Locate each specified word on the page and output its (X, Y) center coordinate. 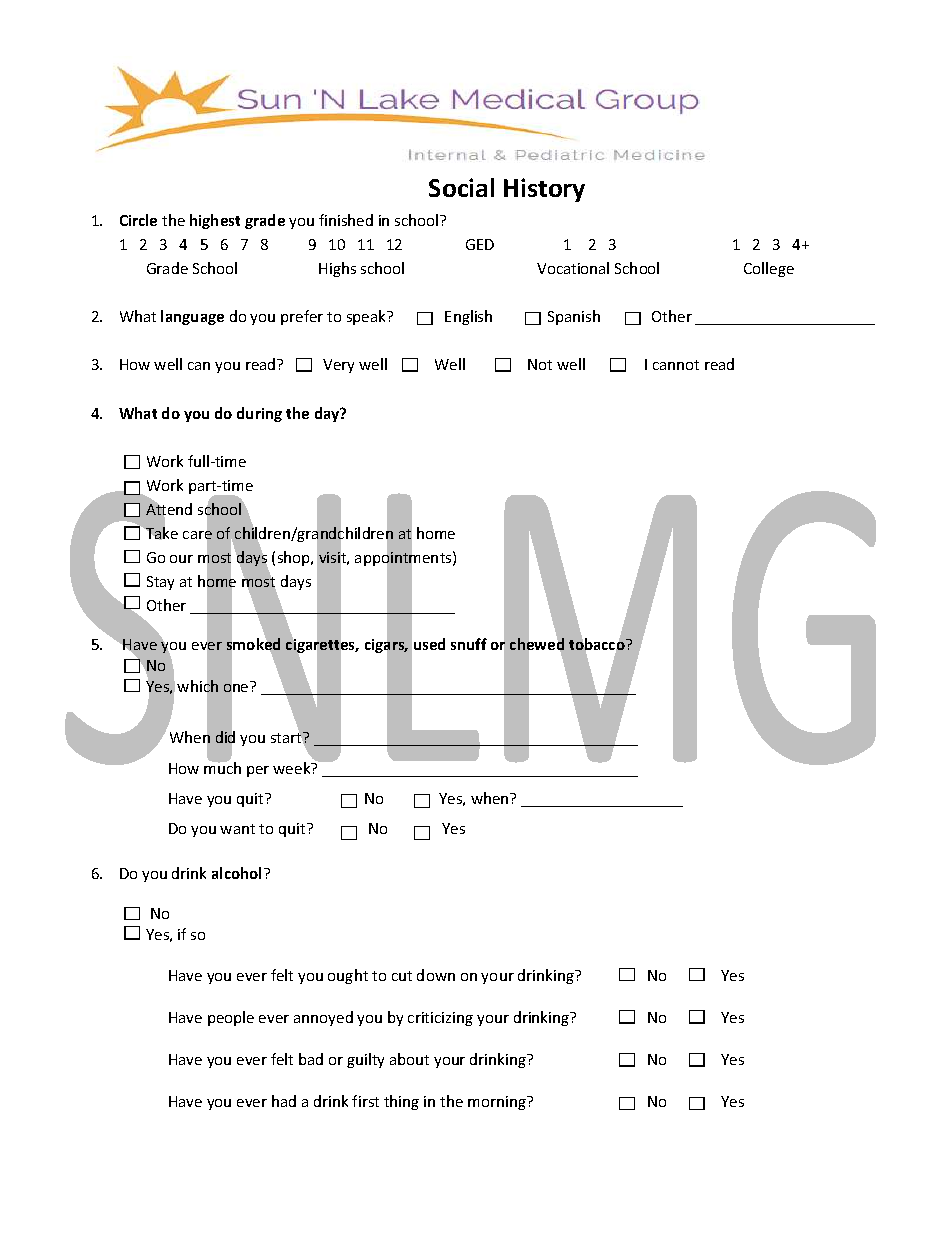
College (769, 269)
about (409, 1059)
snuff (469, 644)
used (429, 644)
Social (461, 187)
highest (215, 221)
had (284, 1101)
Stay (160, 583)
